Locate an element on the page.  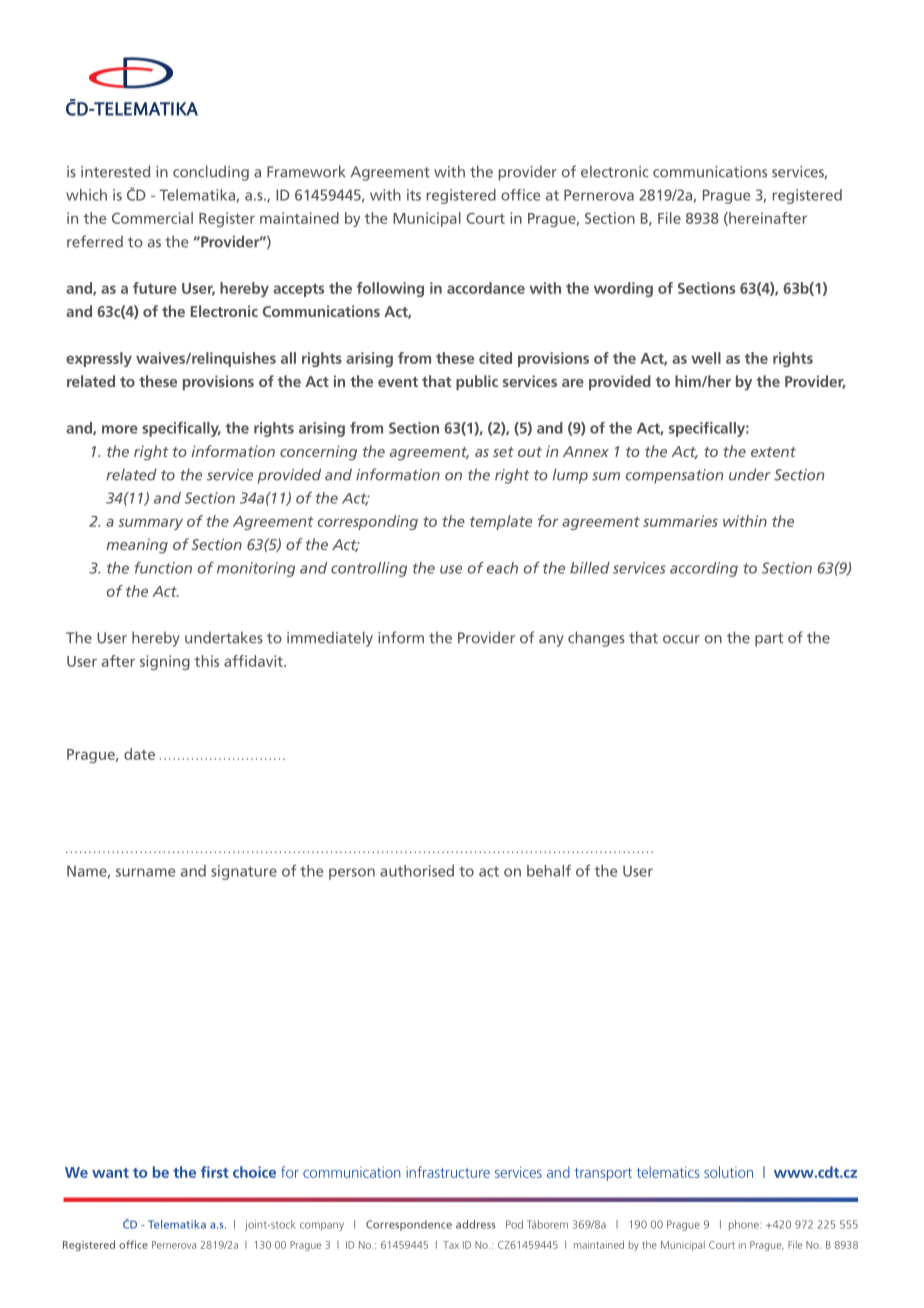
Commercial is located at coordinates (152, 218).
